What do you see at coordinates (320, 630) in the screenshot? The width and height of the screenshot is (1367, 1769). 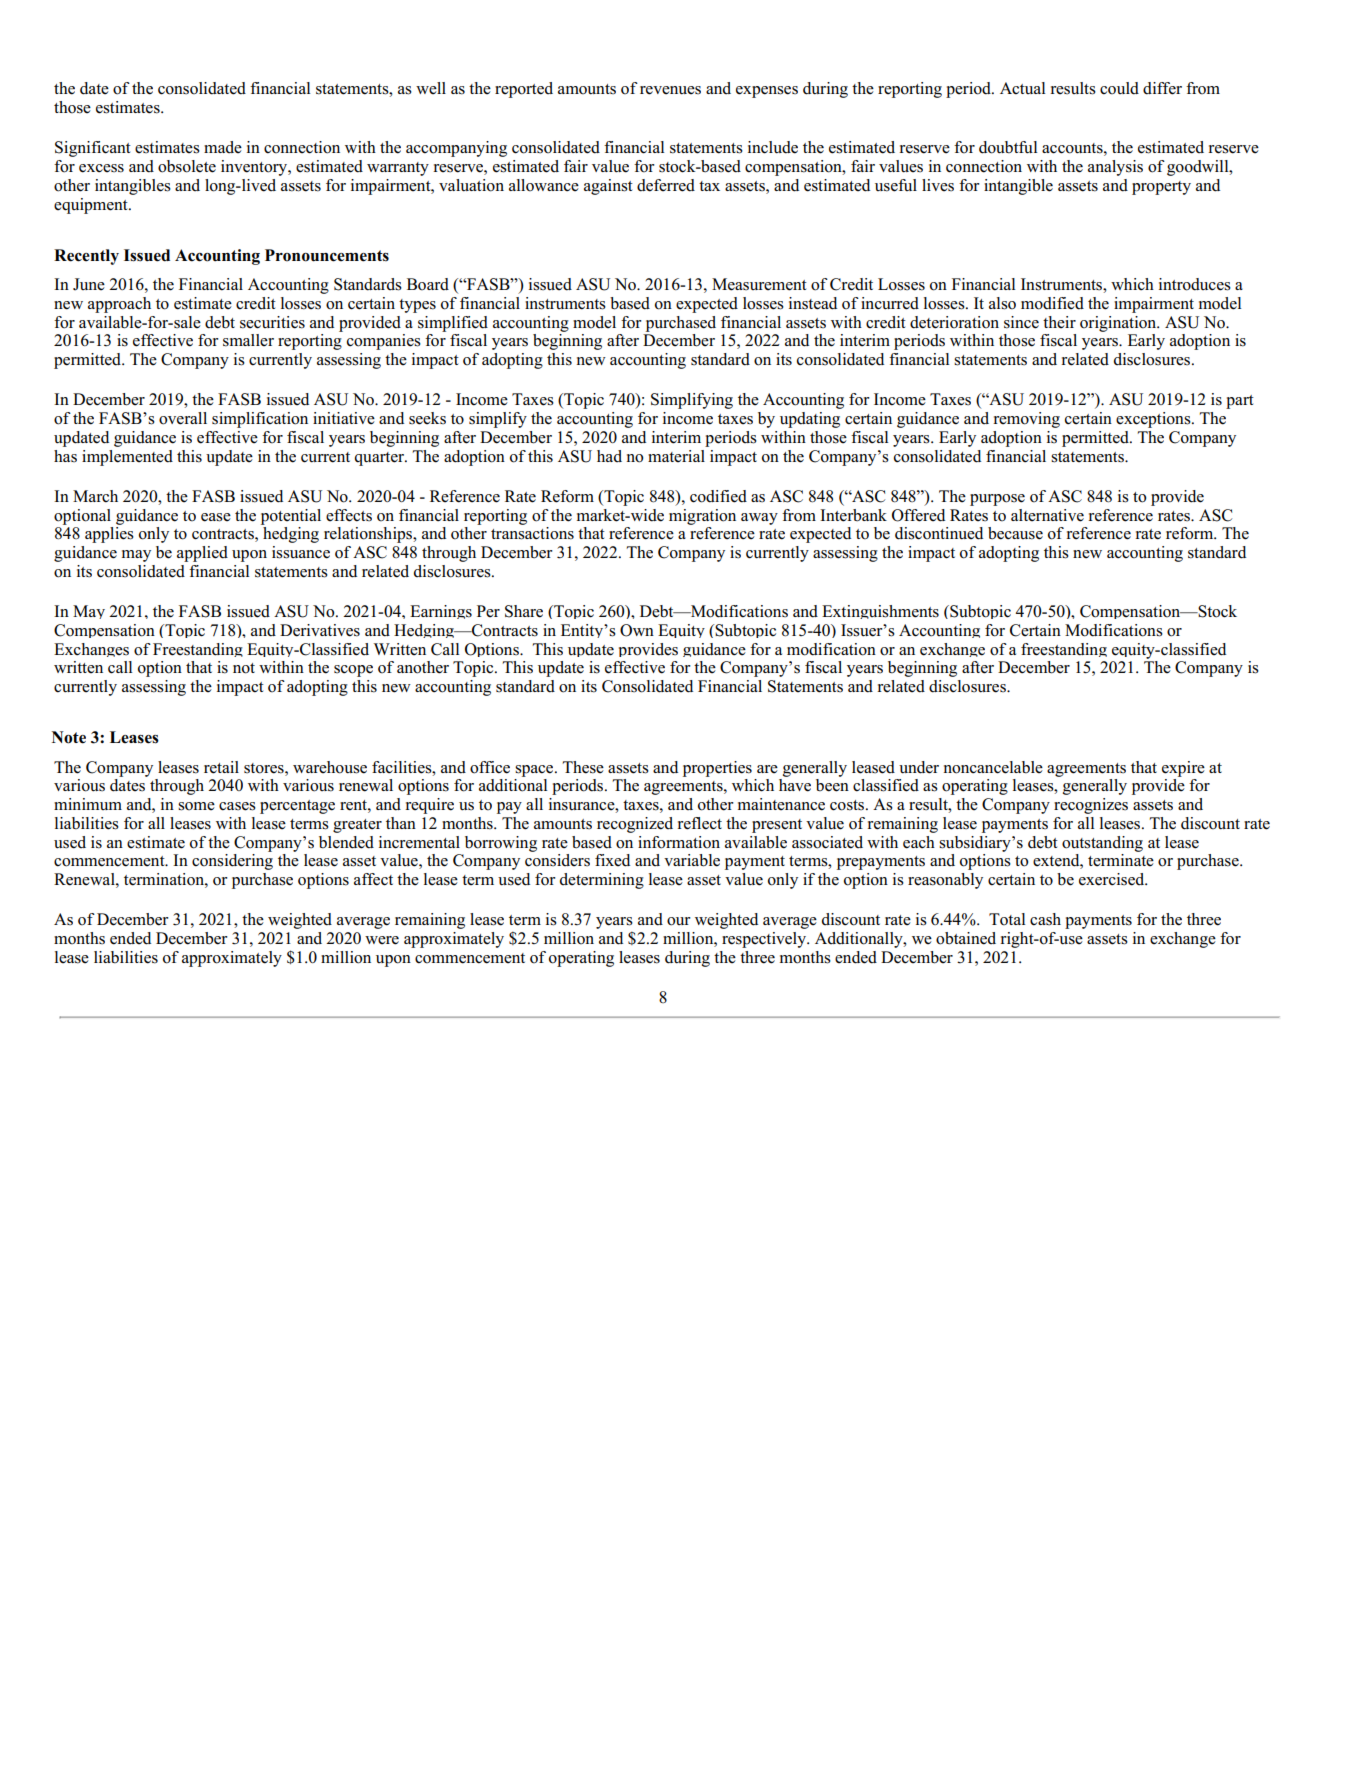 I see `Derivatives` at bounding box center [320, 630].
